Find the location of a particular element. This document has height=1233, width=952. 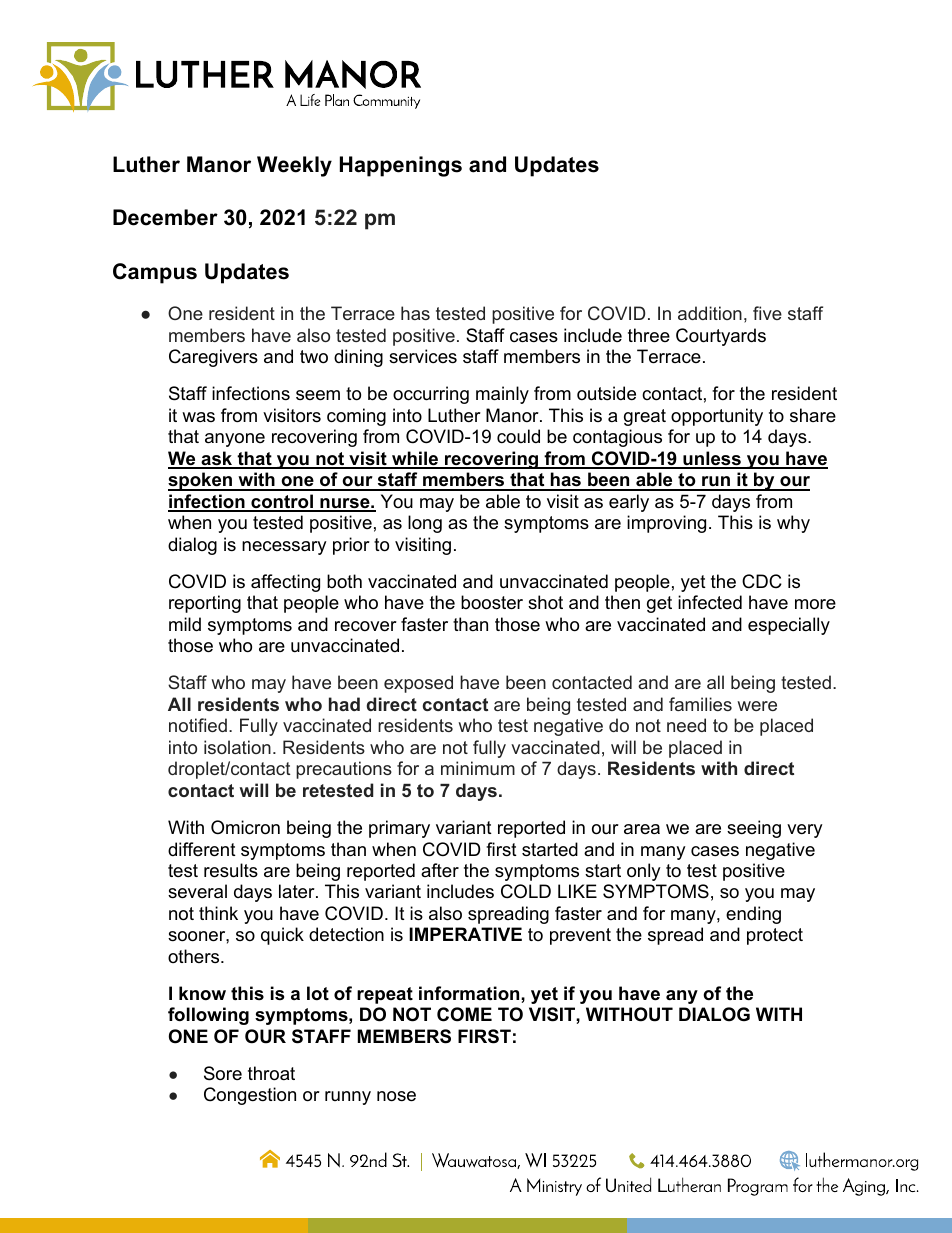

protect is located at coordinates (775, 936).
